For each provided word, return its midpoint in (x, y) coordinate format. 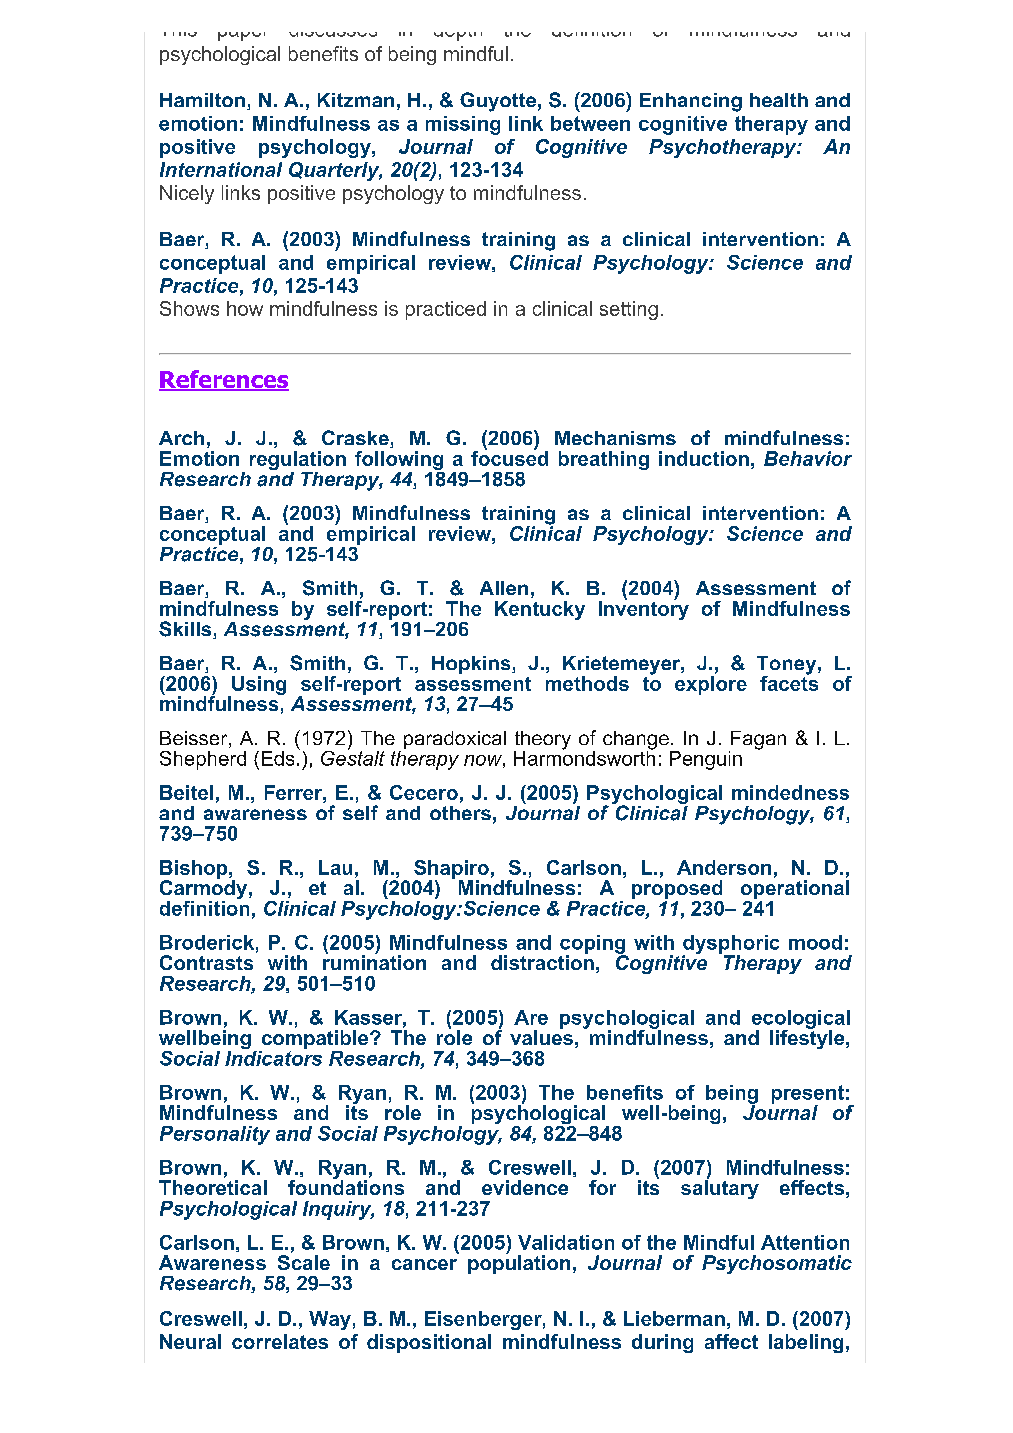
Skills (186, 630)
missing (463, 125)
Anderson (724, 867)
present (808, 1095)
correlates (280, 1341)
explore (711, 685)
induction (704, 458)
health (779, 100)
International (221, 169)
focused (509, 457)
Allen (504, 588)
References (224, 380)
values (541, 1036)
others (460, 813)
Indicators (273, 1057)
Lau (335, 867)
